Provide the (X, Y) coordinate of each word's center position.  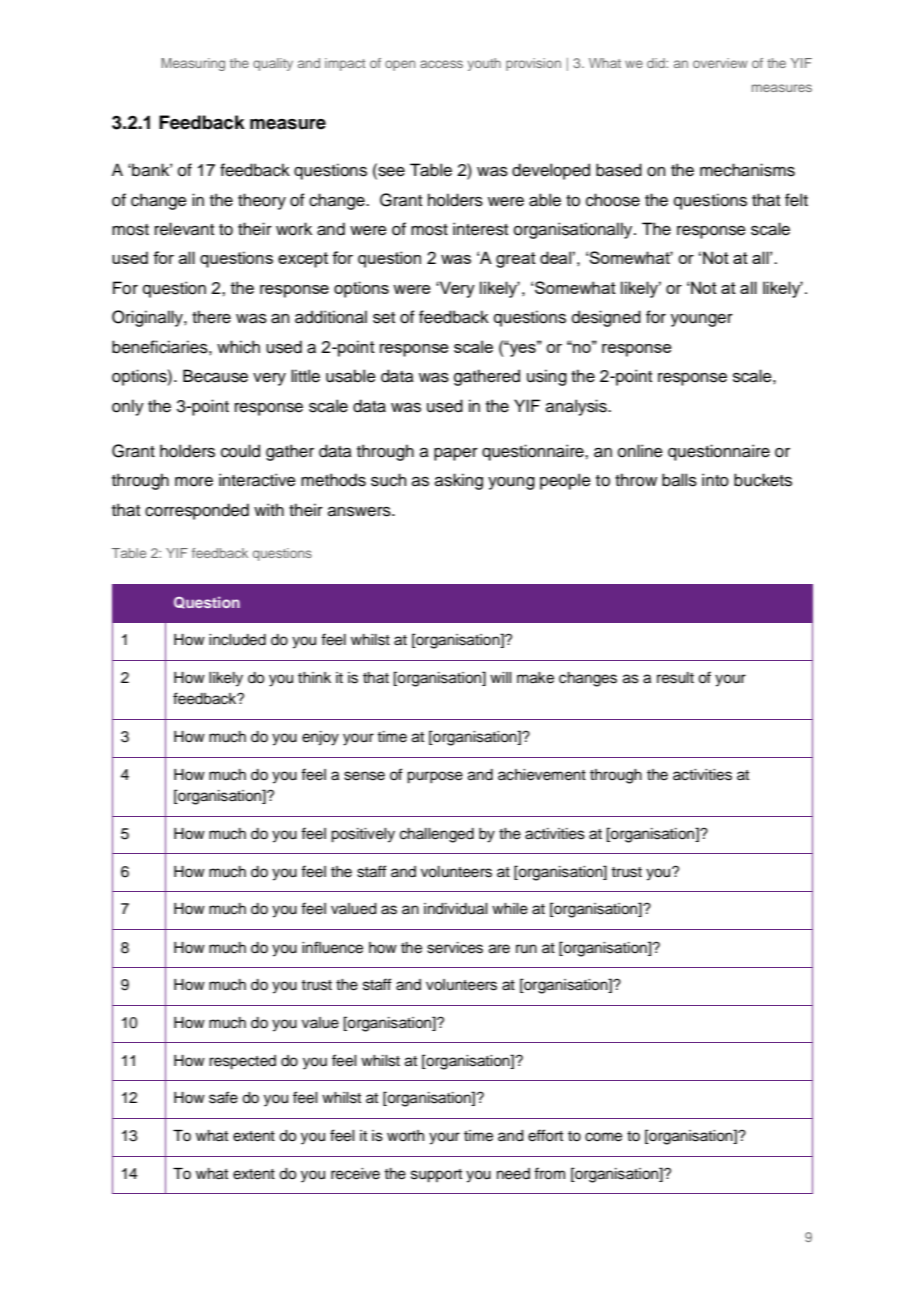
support (436, 1176)
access (441, 64)
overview (720, 63)
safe (223, 1097)
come (603, 1137)
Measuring (193, 64)
